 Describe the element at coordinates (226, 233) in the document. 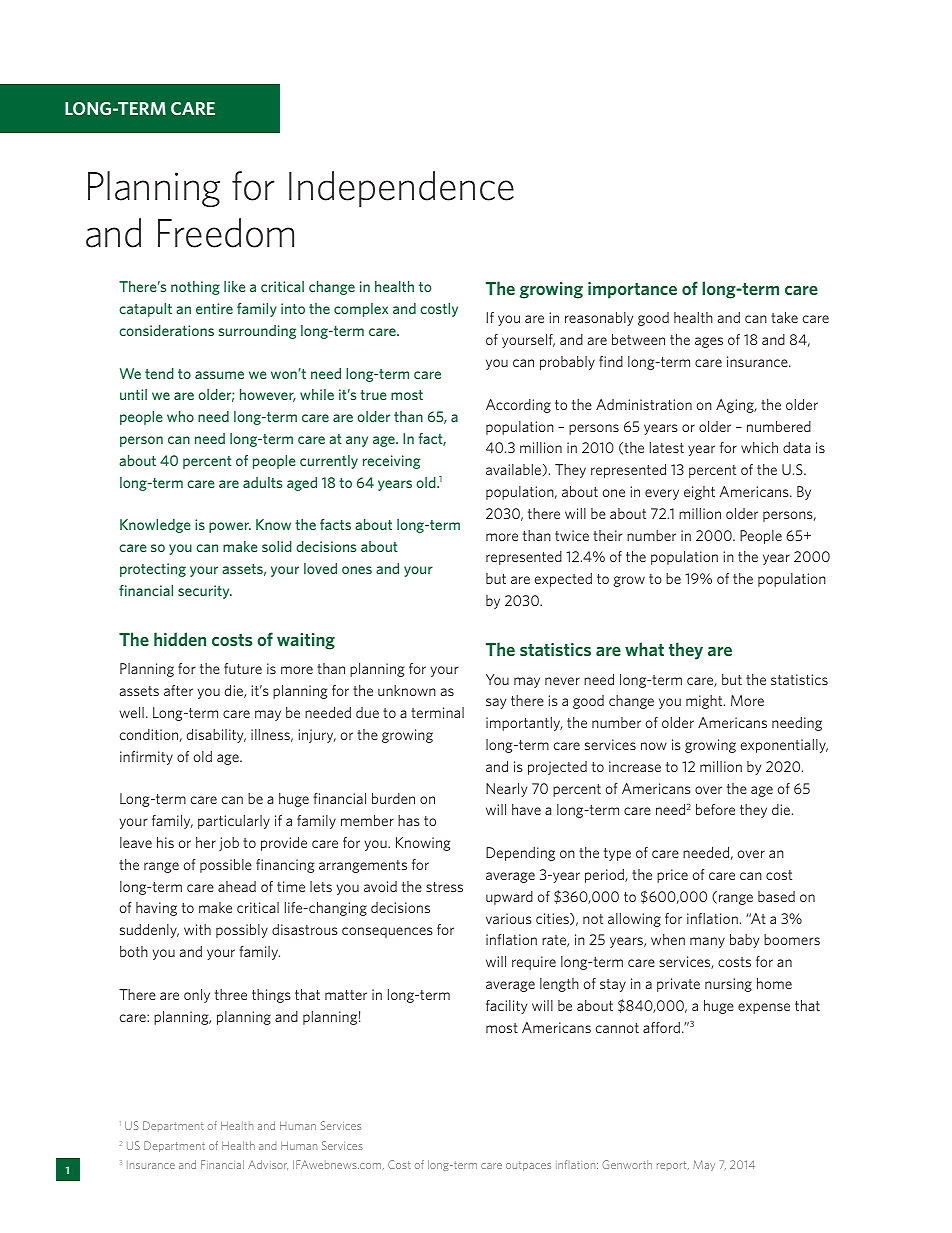

I see `Freedom` at that location.
